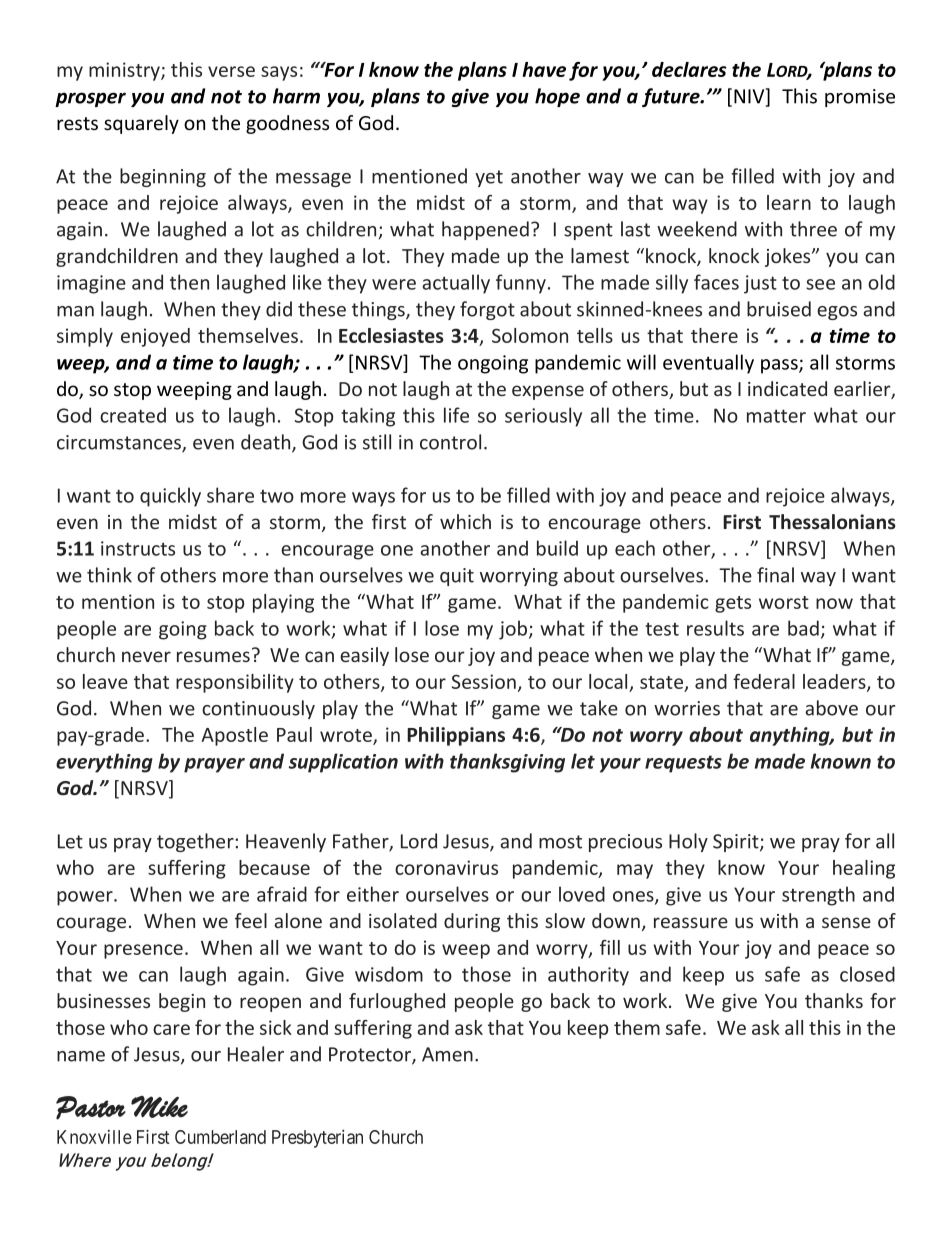  What do you see at coordinates (141, 124) in the screenshot?
I see `squarely` at bounding box center [141, 124].
